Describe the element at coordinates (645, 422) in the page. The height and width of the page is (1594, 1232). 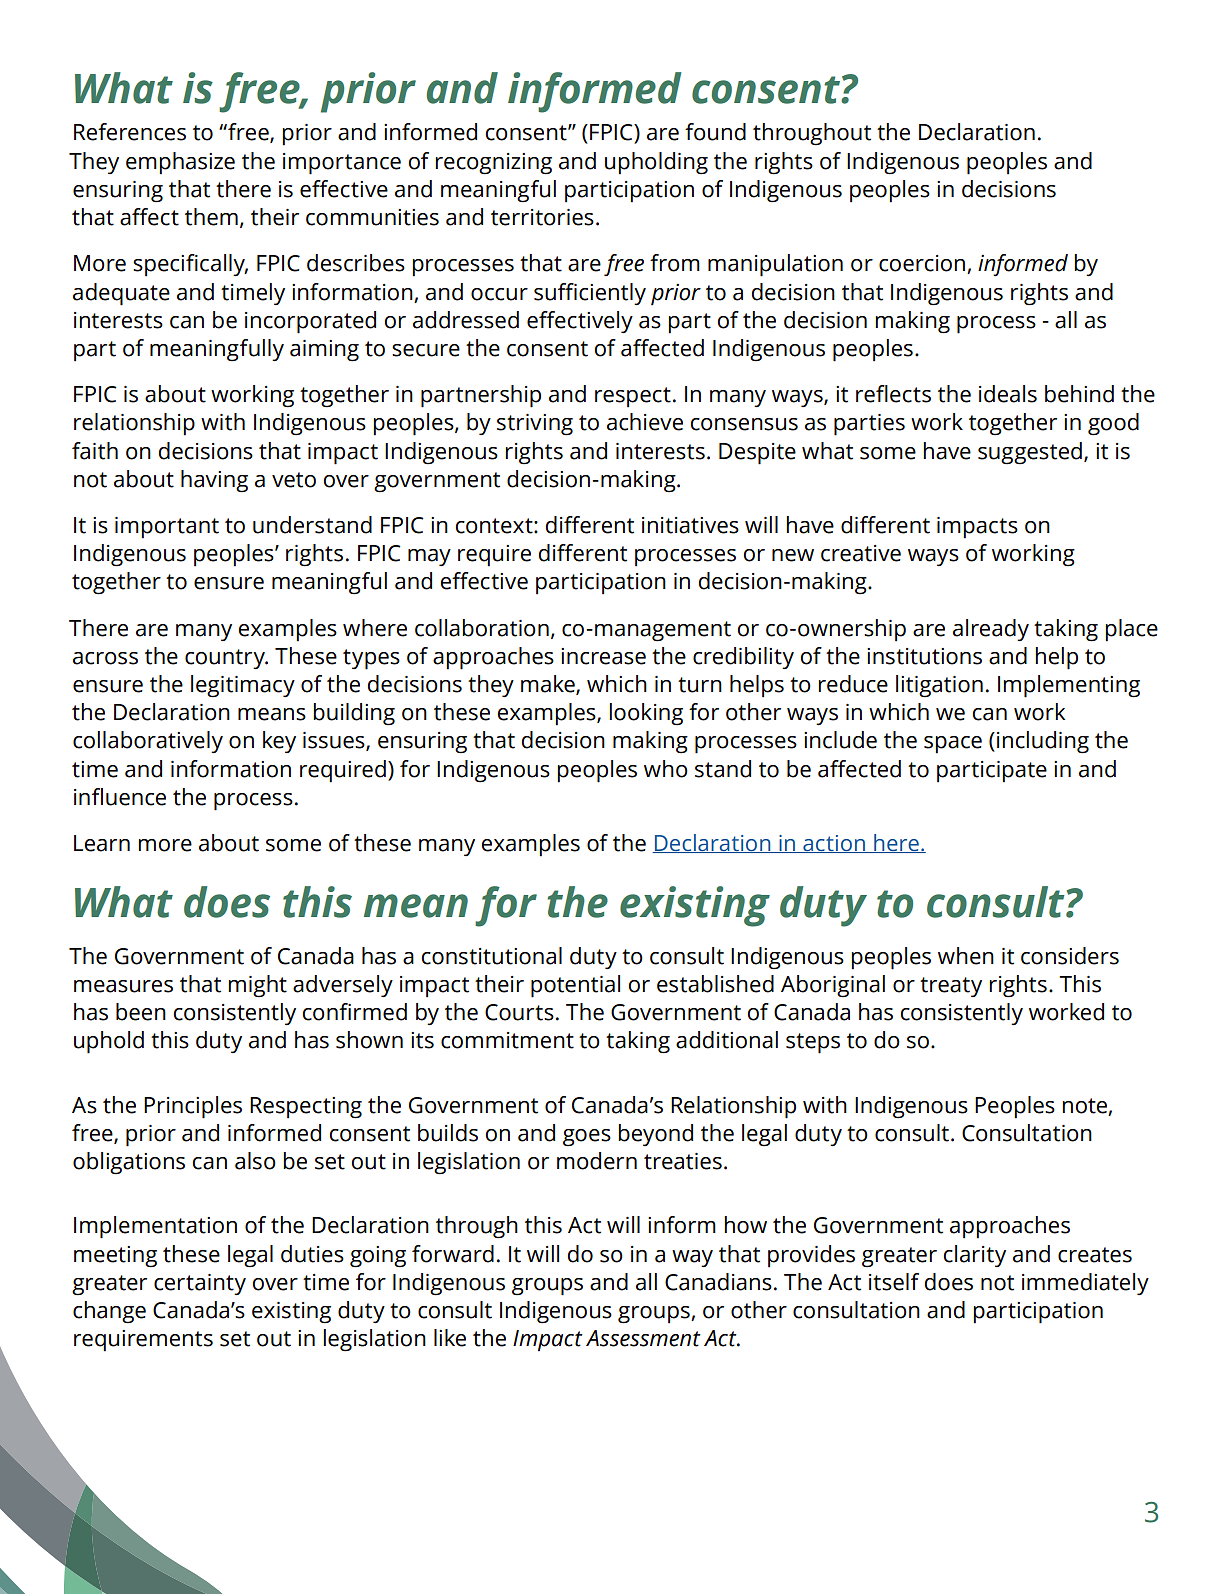
I see `achieve` at that location.
